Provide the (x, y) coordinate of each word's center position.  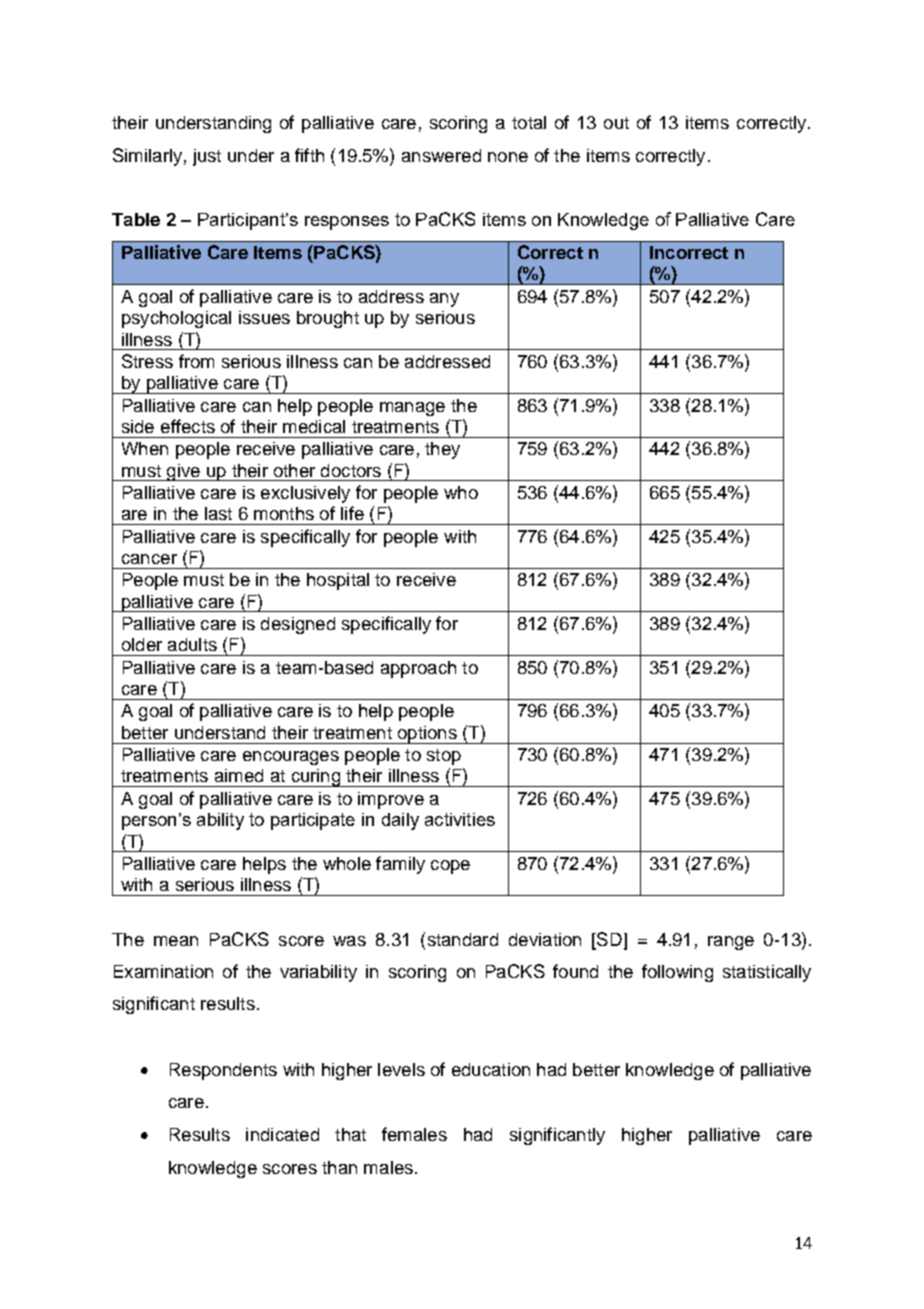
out (616, 123)
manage (412, 409)
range (731, 943)
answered (441, 155)
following (677, 973)
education (491, 1069)
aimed (239, 775)
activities (460, 819)
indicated (282, 1134)
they (442, 450)
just (207, 157)
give (183, 472)
